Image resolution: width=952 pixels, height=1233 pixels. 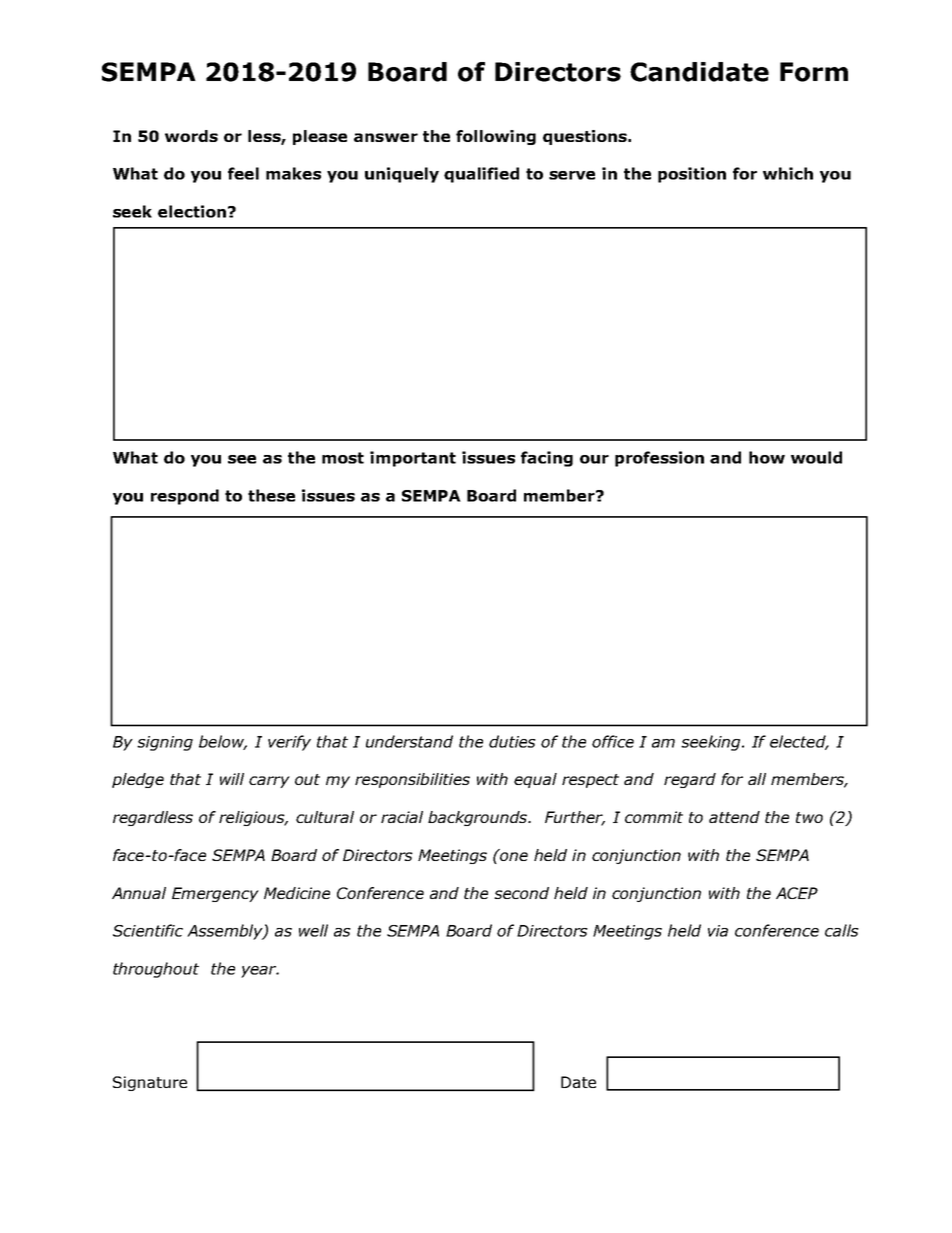 I want to click on words, so click(x=191, y=136).
